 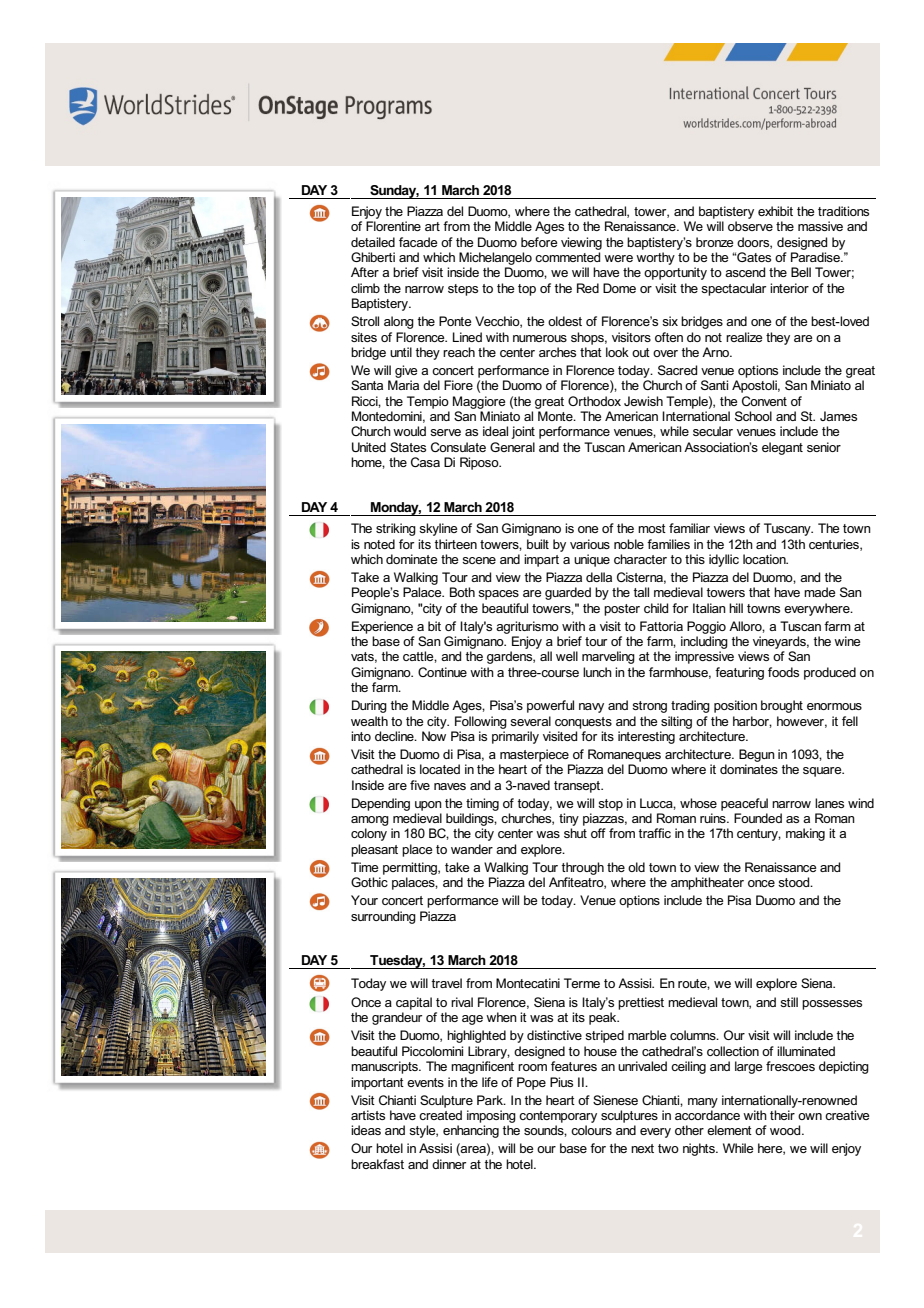 I want to click on created, so click(x=440, y=1115).
